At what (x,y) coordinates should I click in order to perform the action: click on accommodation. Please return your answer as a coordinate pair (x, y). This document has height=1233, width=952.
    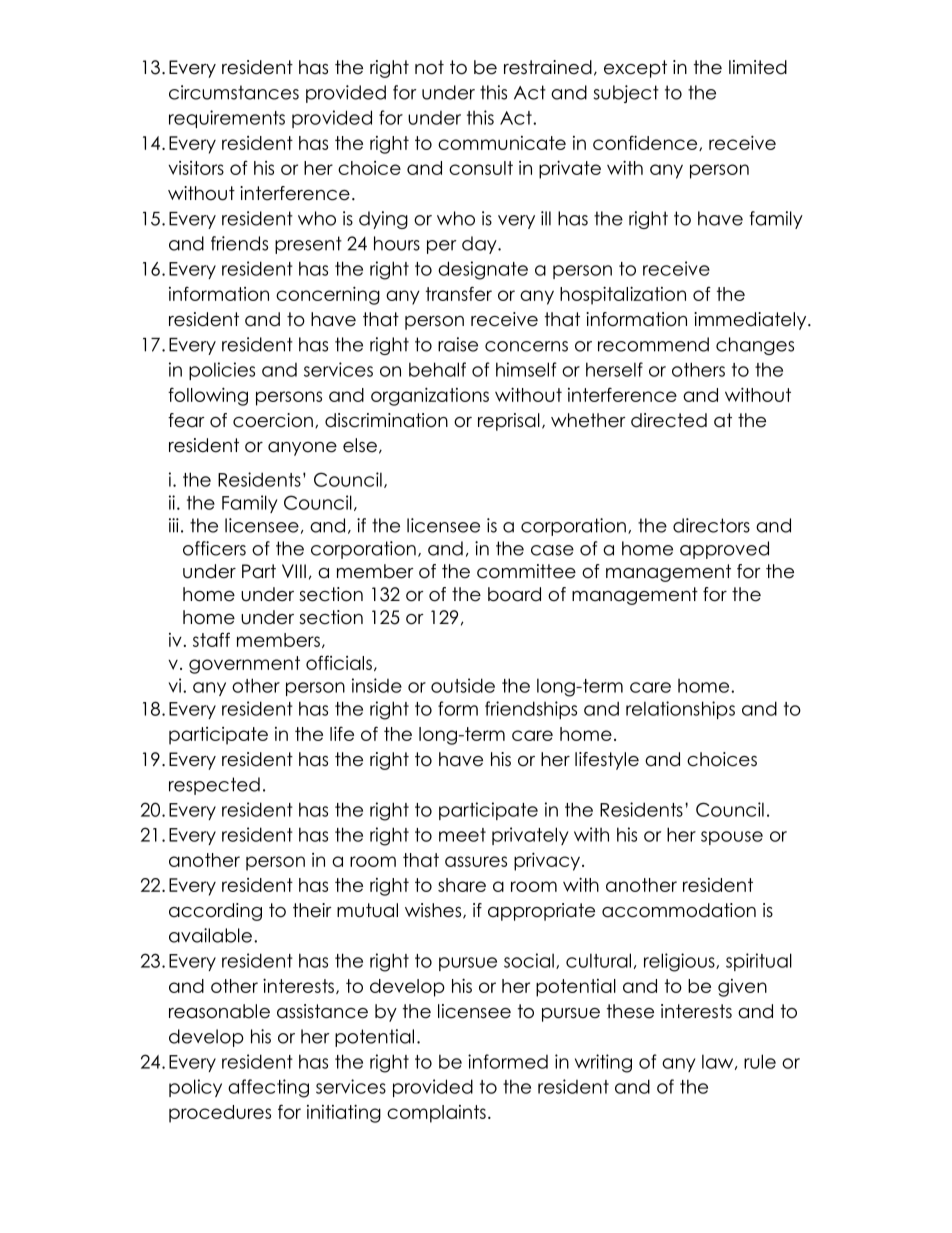
    Looking at the image, I should click on (679, 910).
